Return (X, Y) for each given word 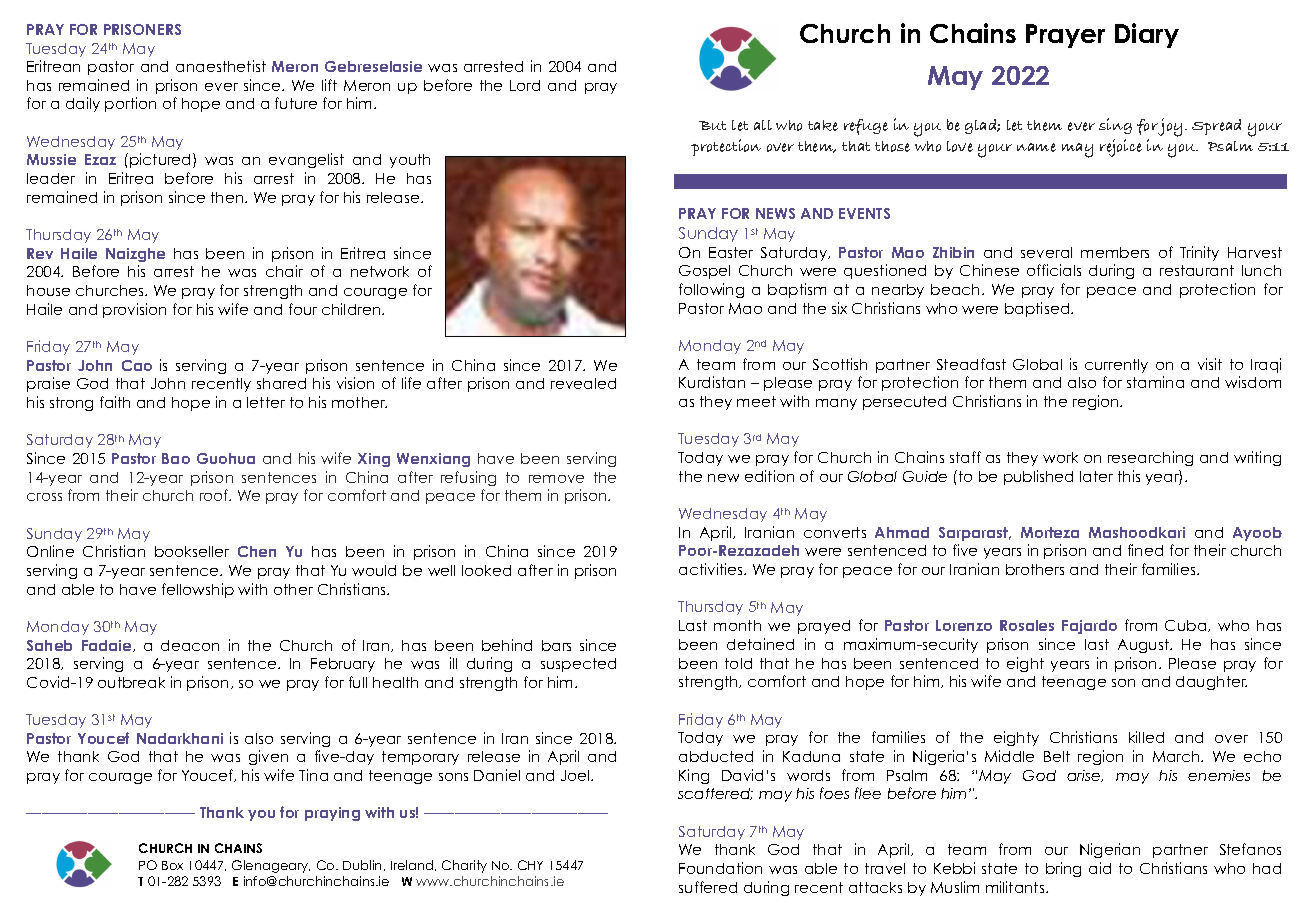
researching (1150, 458)
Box (172, 865)
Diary (1147, 35)
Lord (525, 85)
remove (556, 479)
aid (1100, 868)
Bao (176, 458)
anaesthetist (221, 66)
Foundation (720, 868)
